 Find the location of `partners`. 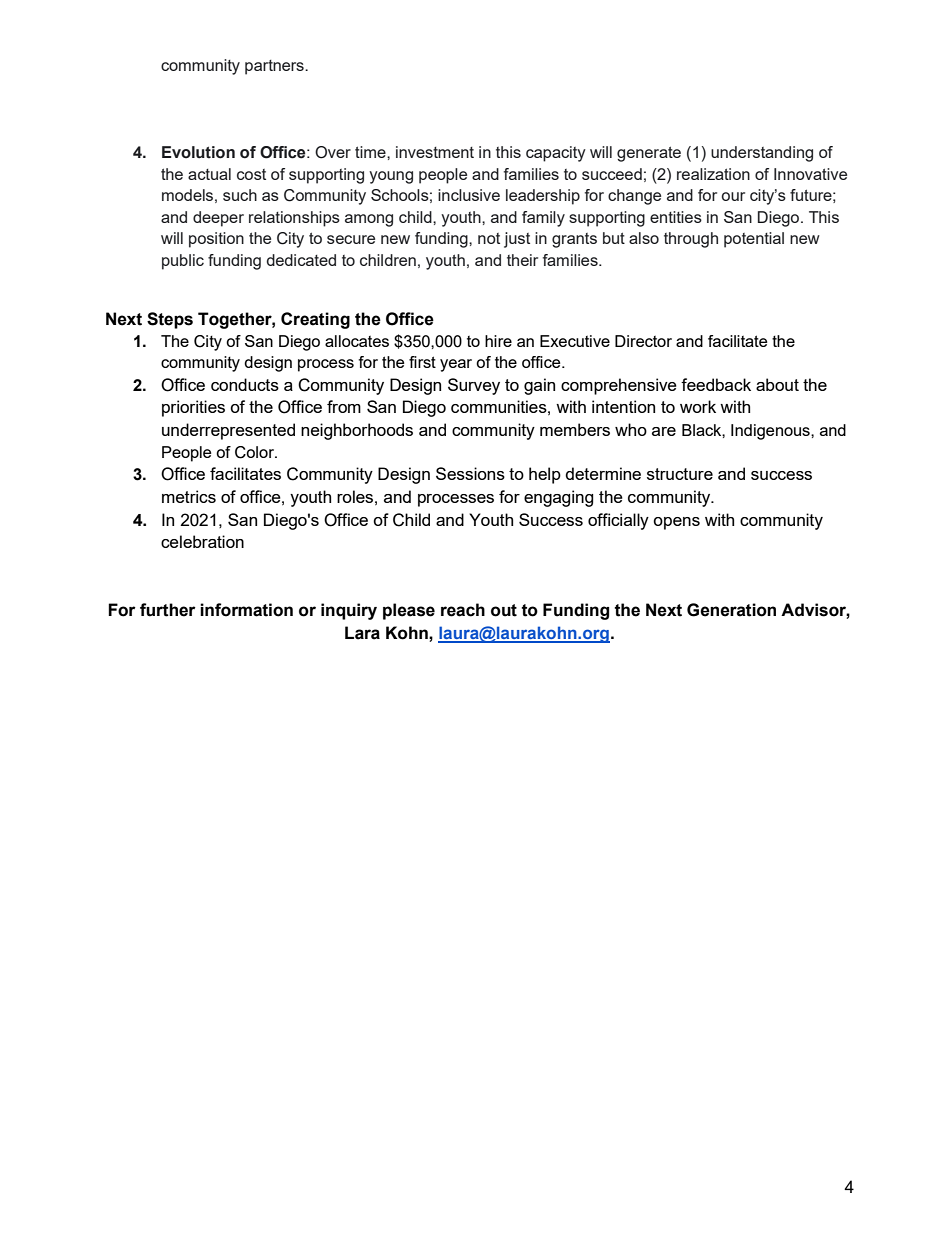

partners is located at coordinates (275, 67).
